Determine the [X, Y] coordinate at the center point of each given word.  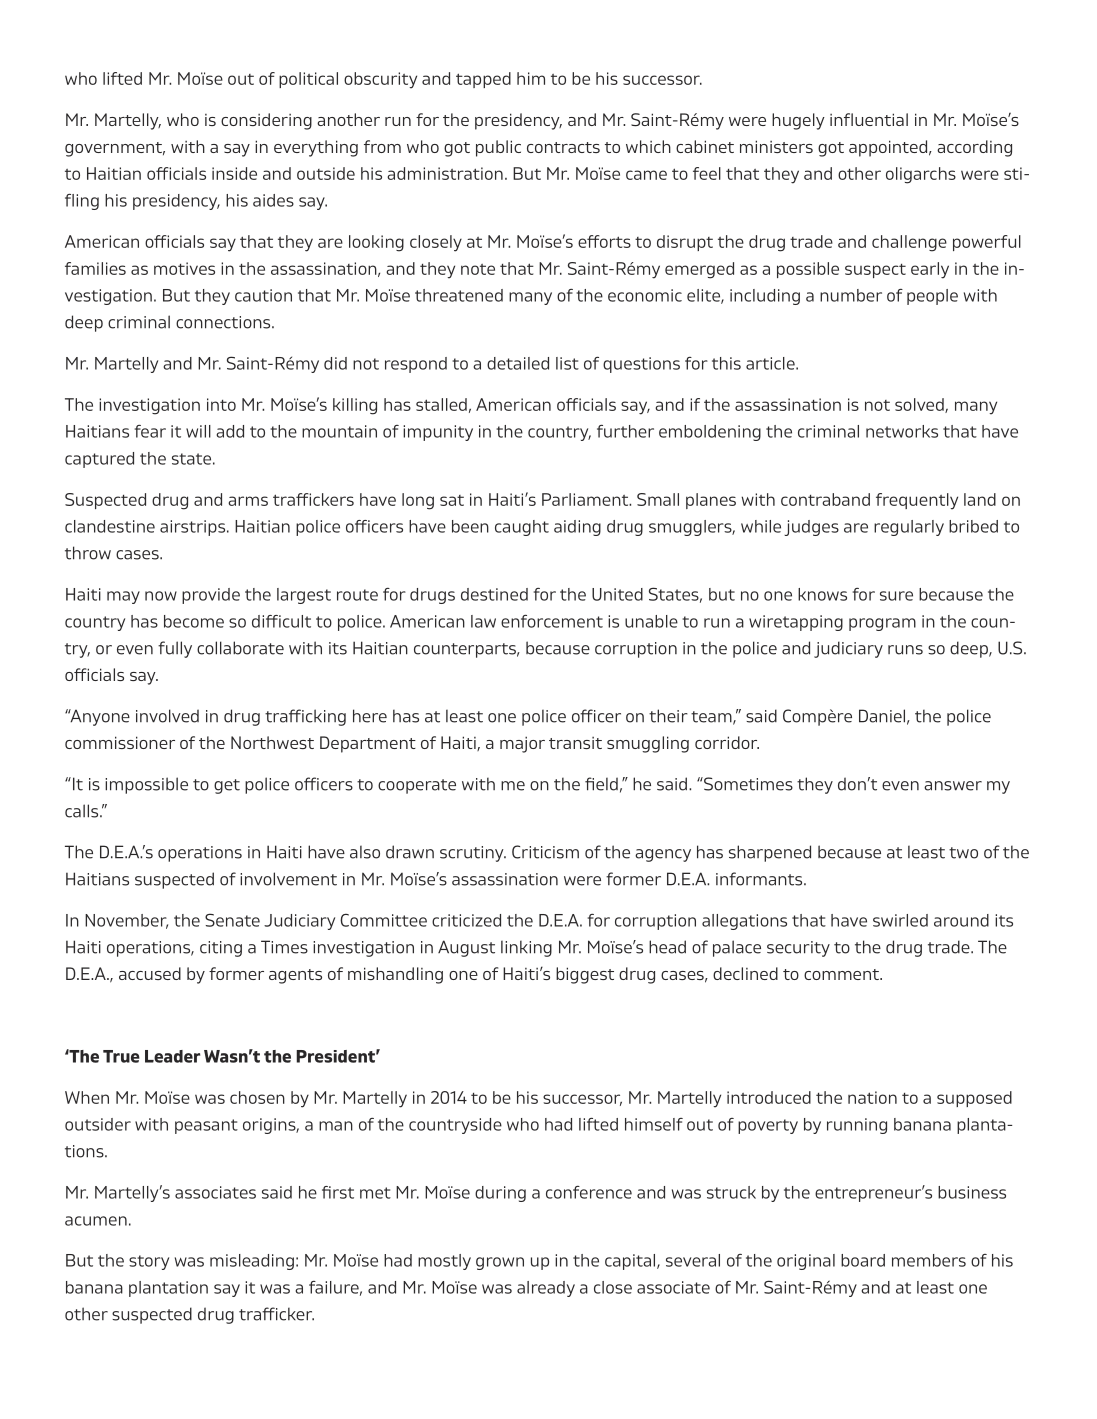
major [522, 744]
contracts [563, 147]
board [863, 1260]
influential [869, 119]
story [149, 1262]
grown [500, 1263]
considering [266, 121]
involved [167, 716]
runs [905, 650]
